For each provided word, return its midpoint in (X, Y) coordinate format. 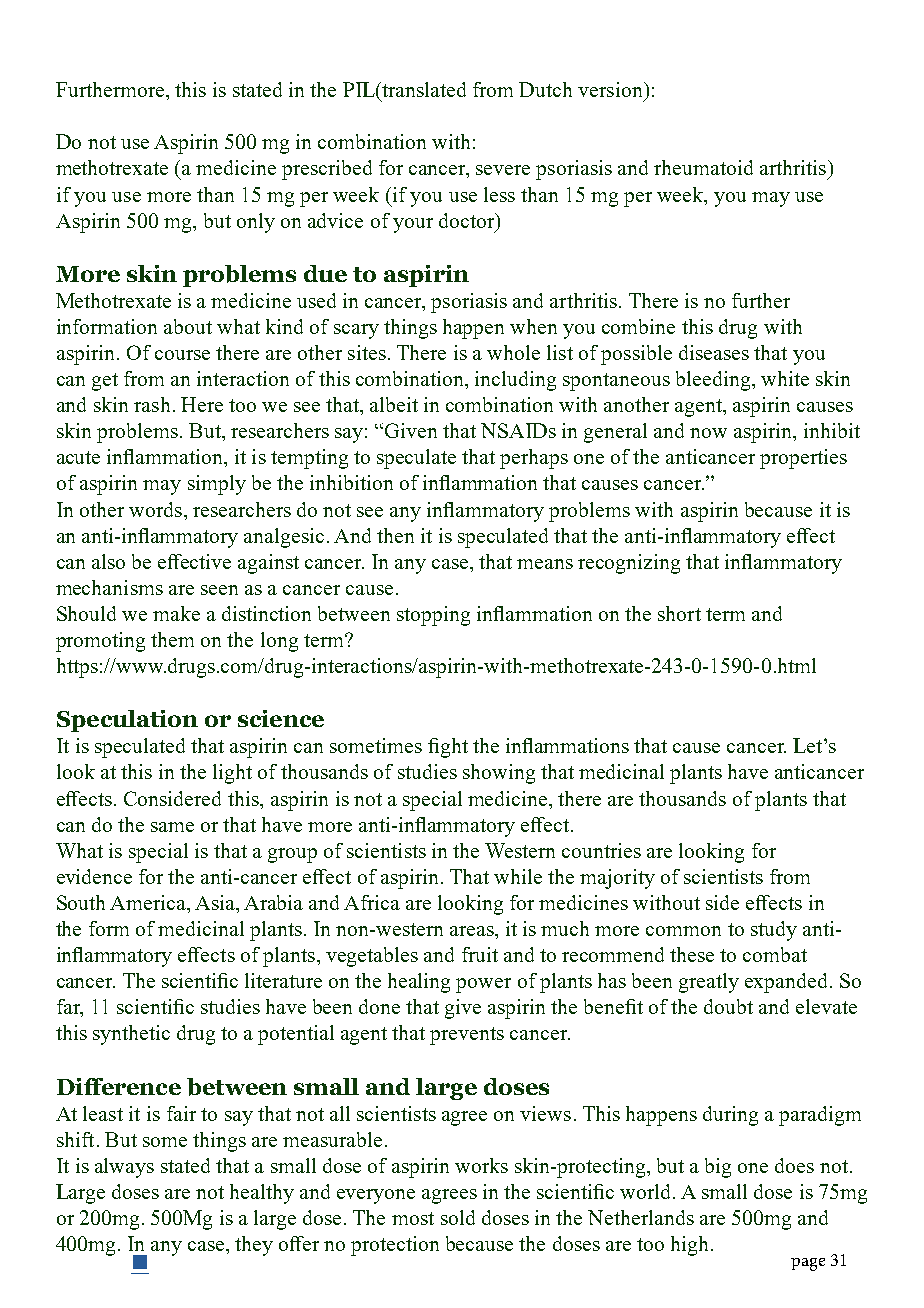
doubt (728, 1006)
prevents (467, 1036)
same (172, 827)
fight (448, 748)
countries (601, 850)
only (256, 223)
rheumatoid (703, 167)
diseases (714, 352)
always (124, 1168)
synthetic (131, 1035)
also (108, 561)
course (182, 355)
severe (503, 170)
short (679, 613)
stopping (433, 616)
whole (513, 352)
